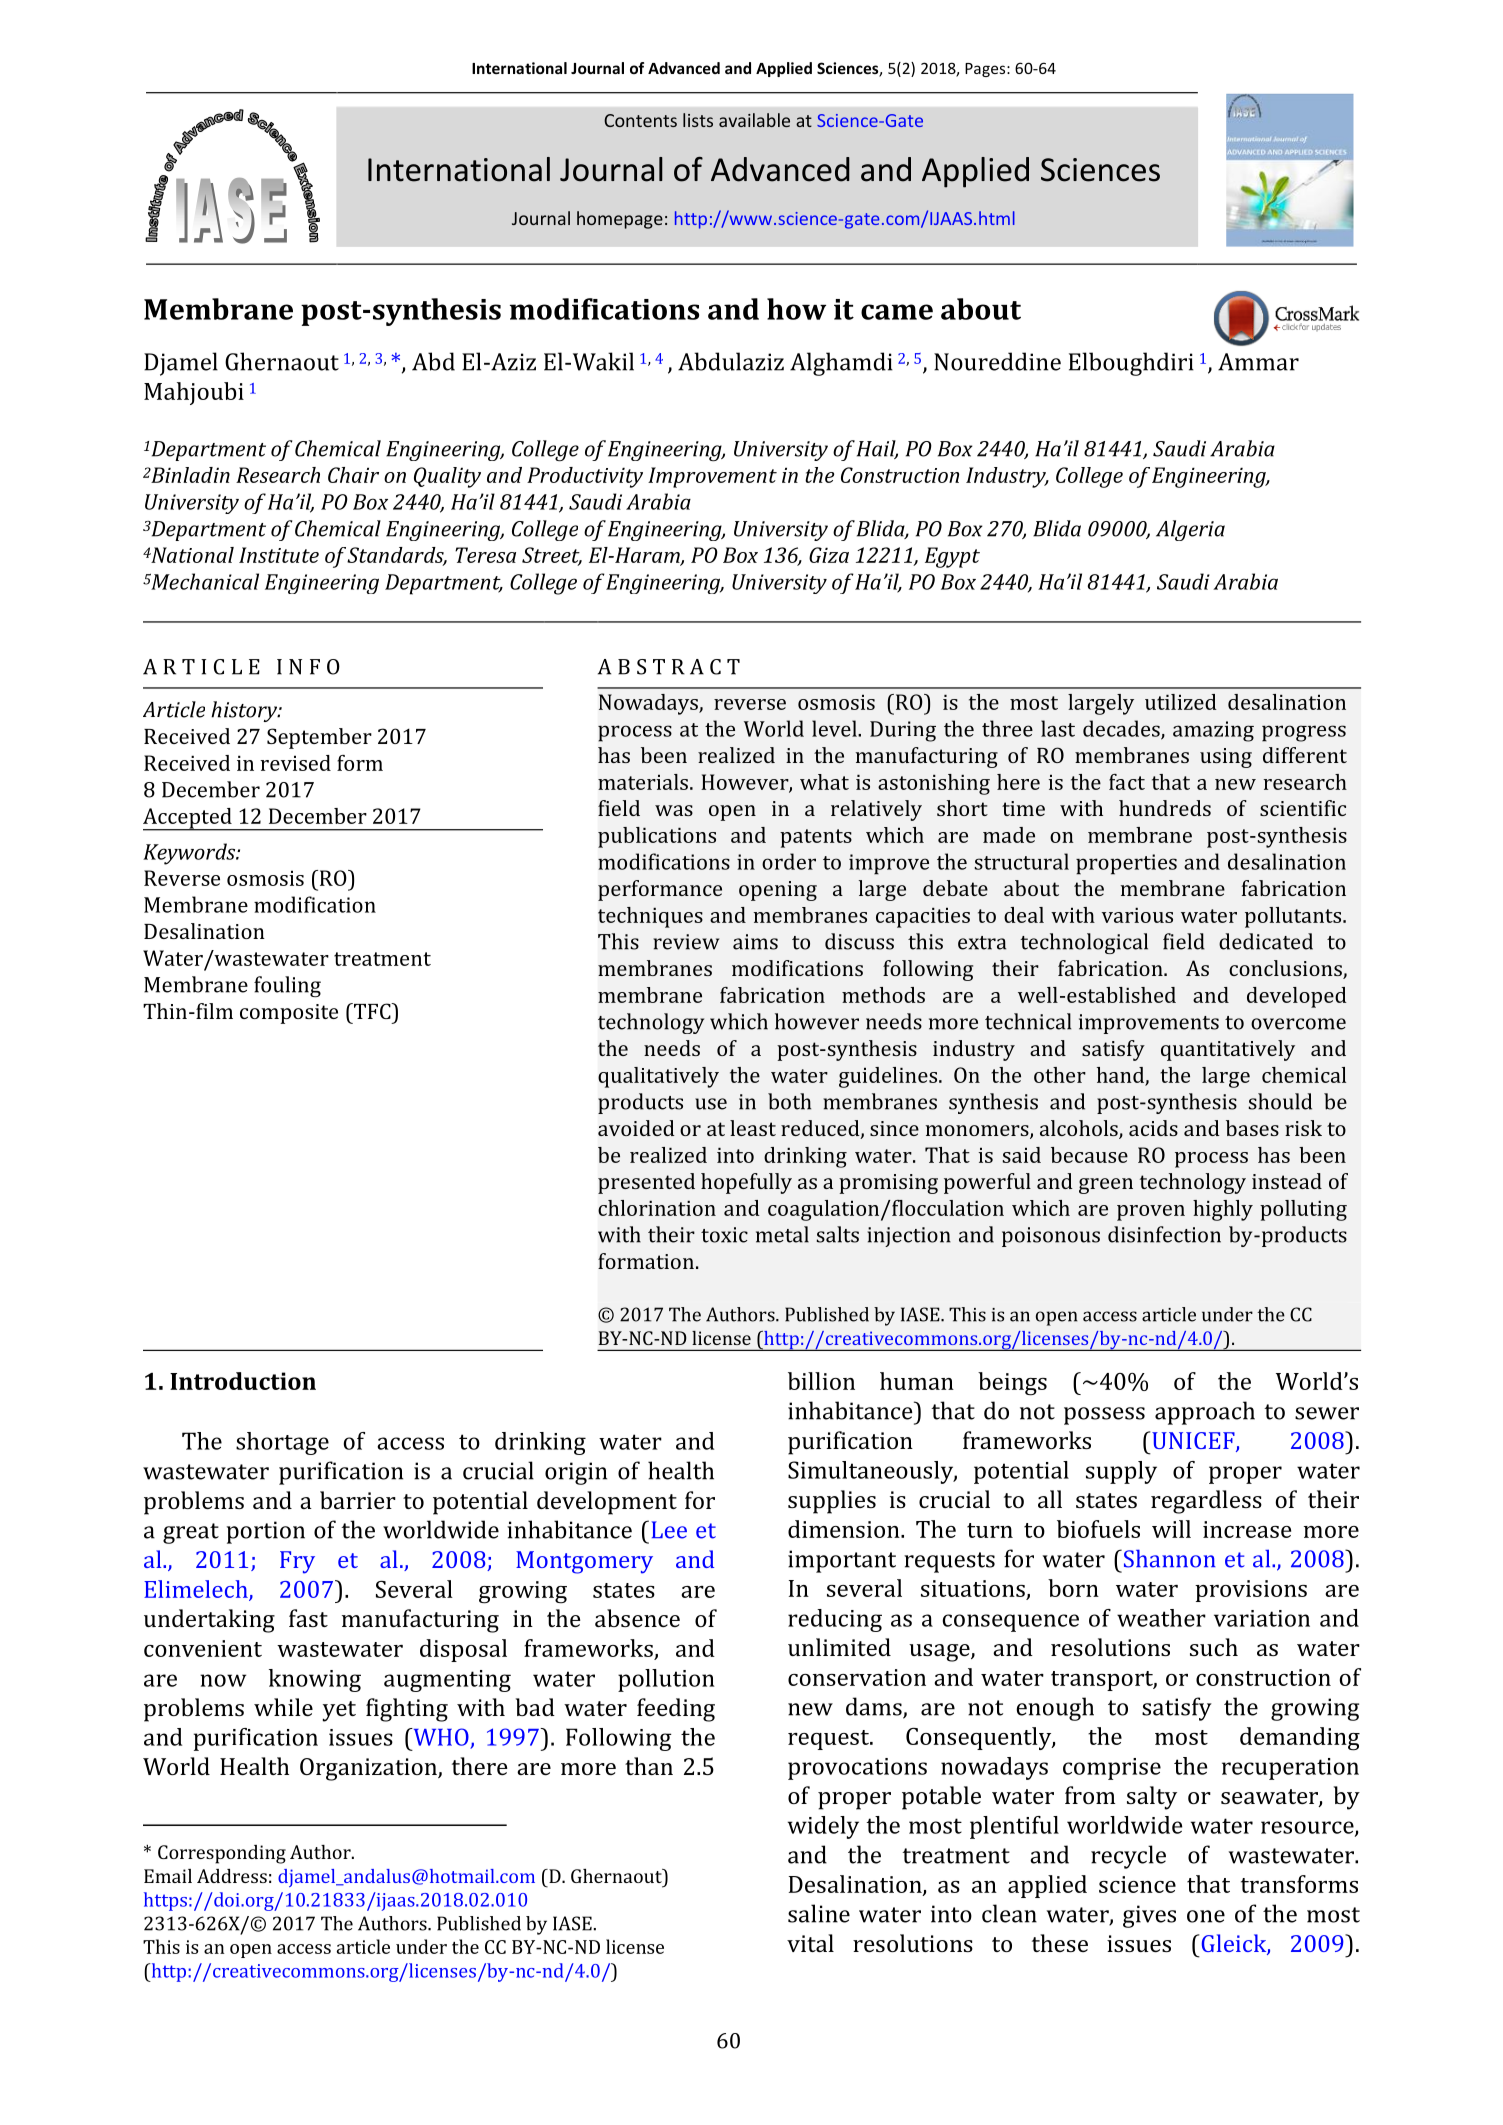 The height and width of the screenshot is (2125, 1503). What do you see at coordinates (620, 220) in the screenshot?
I see `homepage` at bounding box center [620, 220].
